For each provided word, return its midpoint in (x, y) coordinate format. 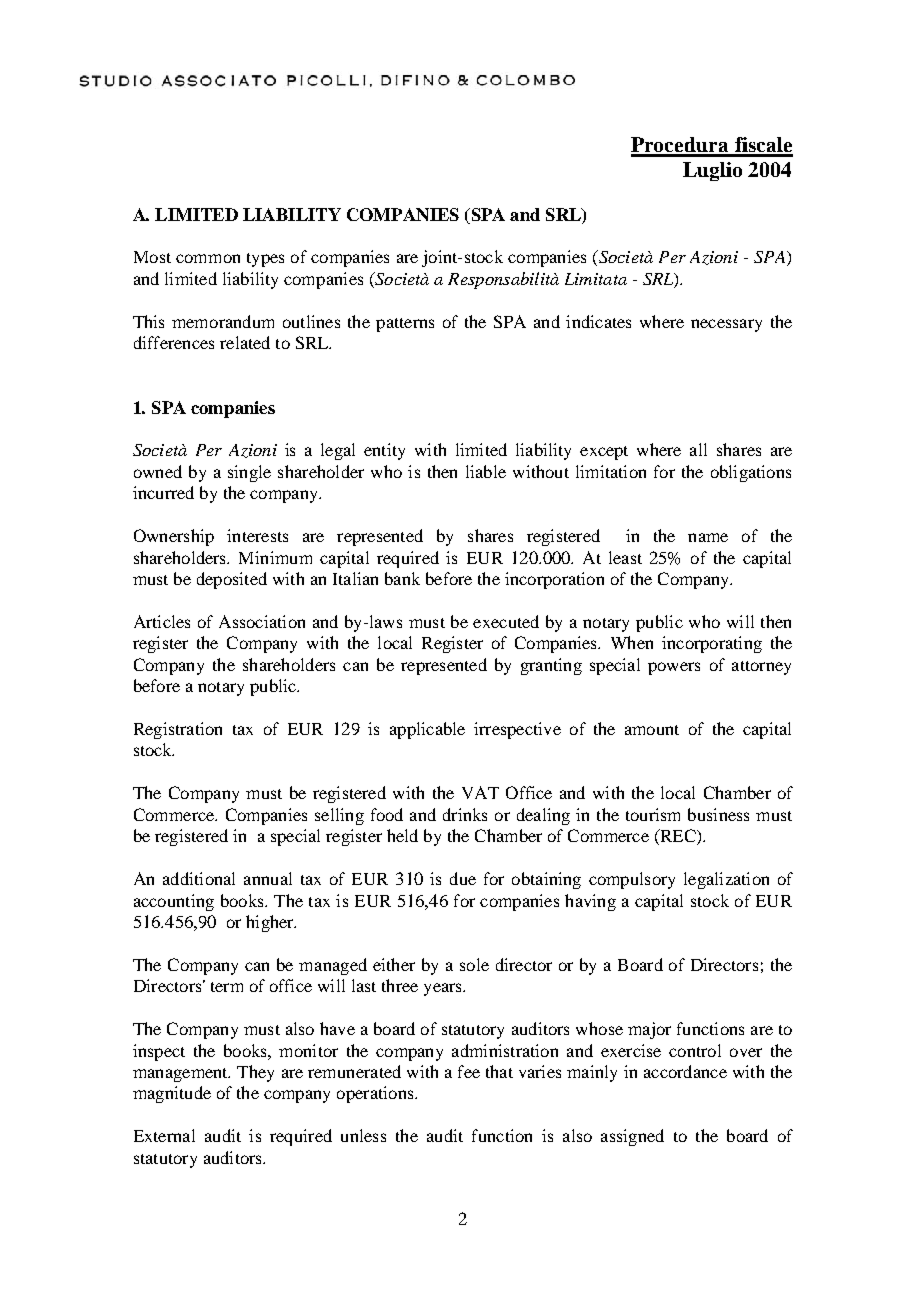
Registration (178, 730)
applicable (427, 730)
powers (674, 668)
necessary (726, 325)
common (208, 258)
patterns (405, 325)
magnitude (172, 1094)
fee (469, 1071)
